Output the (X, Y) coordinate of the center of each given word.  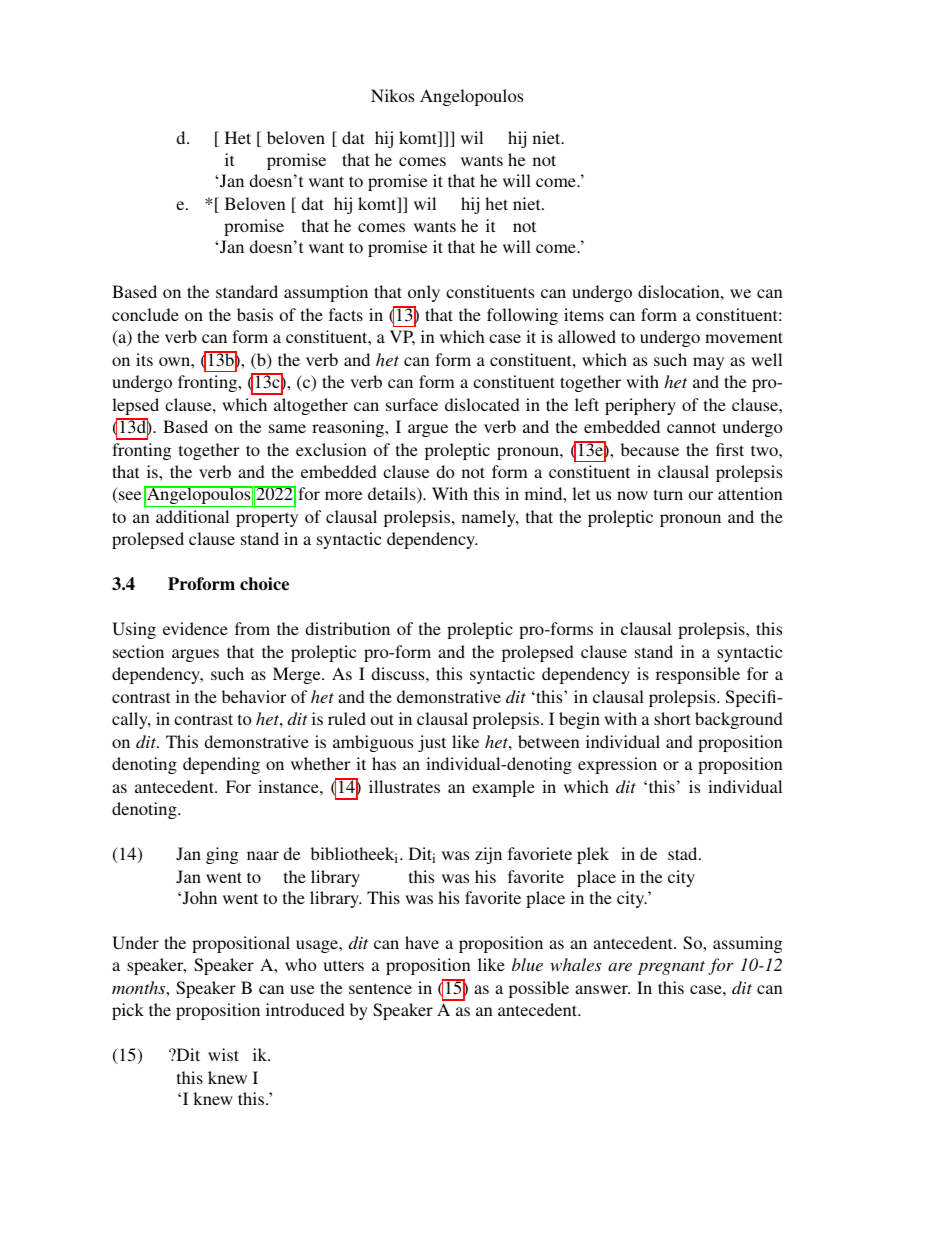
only (424, 293)
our (701, 495)
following (522, 316)
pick (128, 1011)
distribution (347, 628)
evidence (195, 628)
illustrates (404, 786)
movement (744, 337)
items (584, 314)
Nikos (392, 95)
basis (255, 314)
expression (617, 765)
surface (412, 404)
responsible (698, 675)
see (130, 495)
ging (222, 855)
